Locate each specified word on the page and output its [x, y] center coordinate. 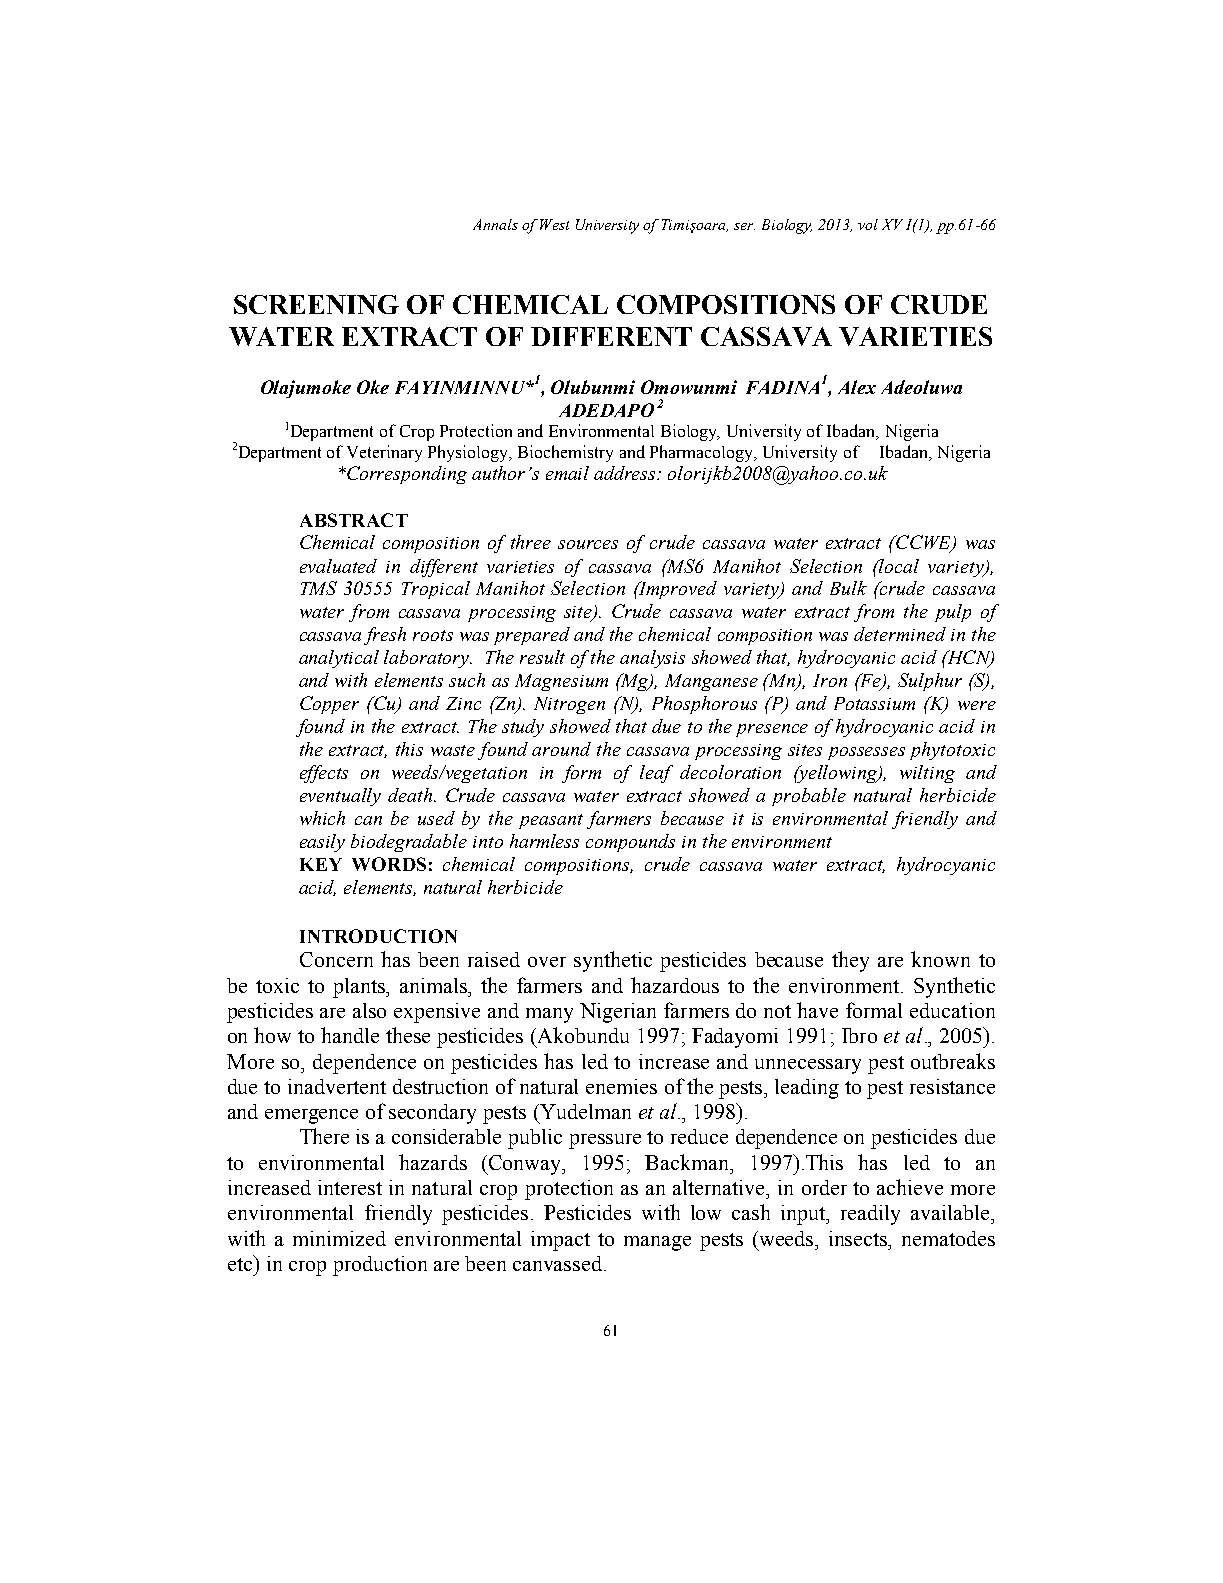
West [554, 224]
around [561, 749]
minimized [339, 1238]
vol [868, 224]
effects [324, 774]
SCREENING [316, 304]
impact [560, 1241]
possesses [866, 753]
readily [870, 1215]
